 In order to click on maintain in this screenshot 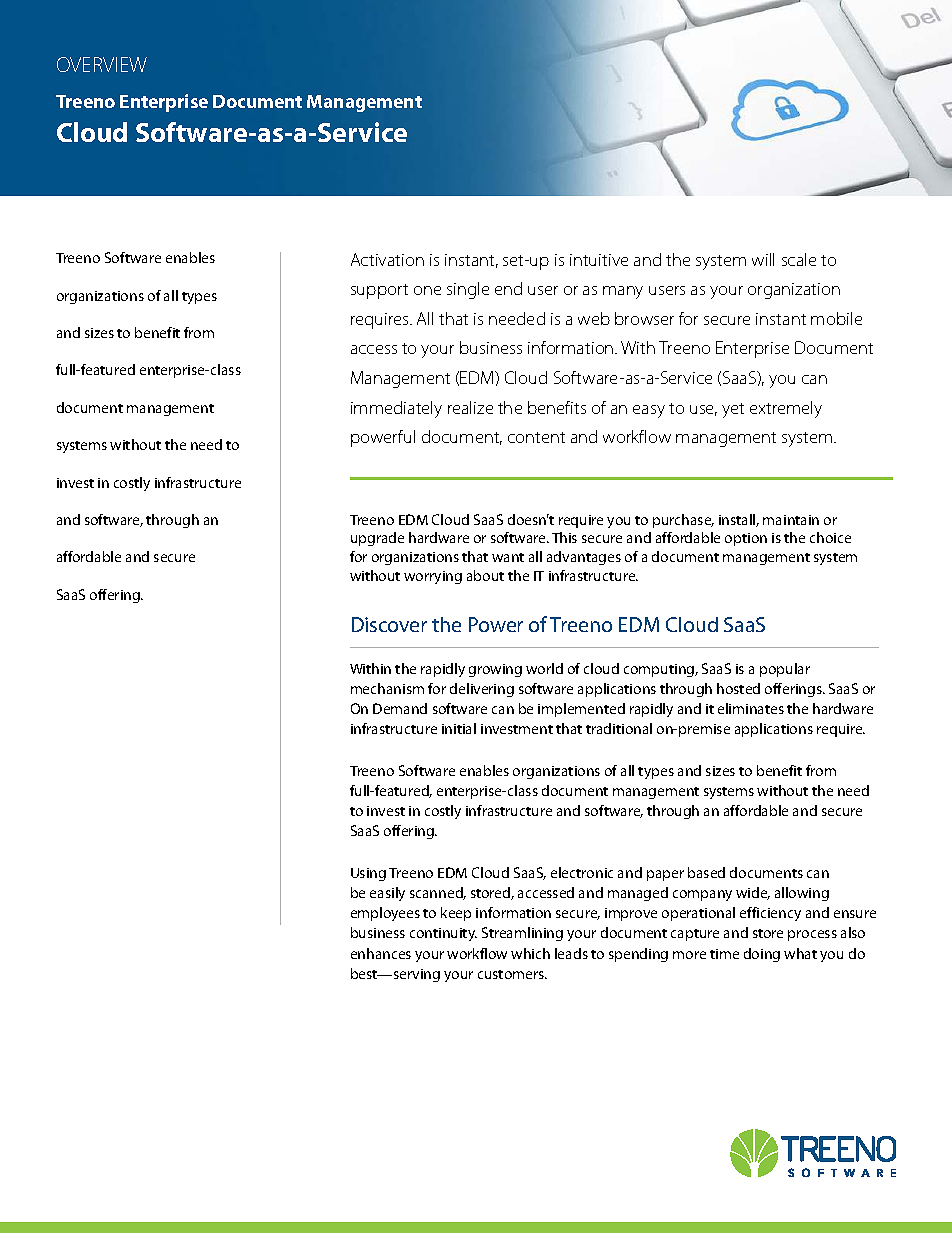, I will do `click(791, 520)`.
